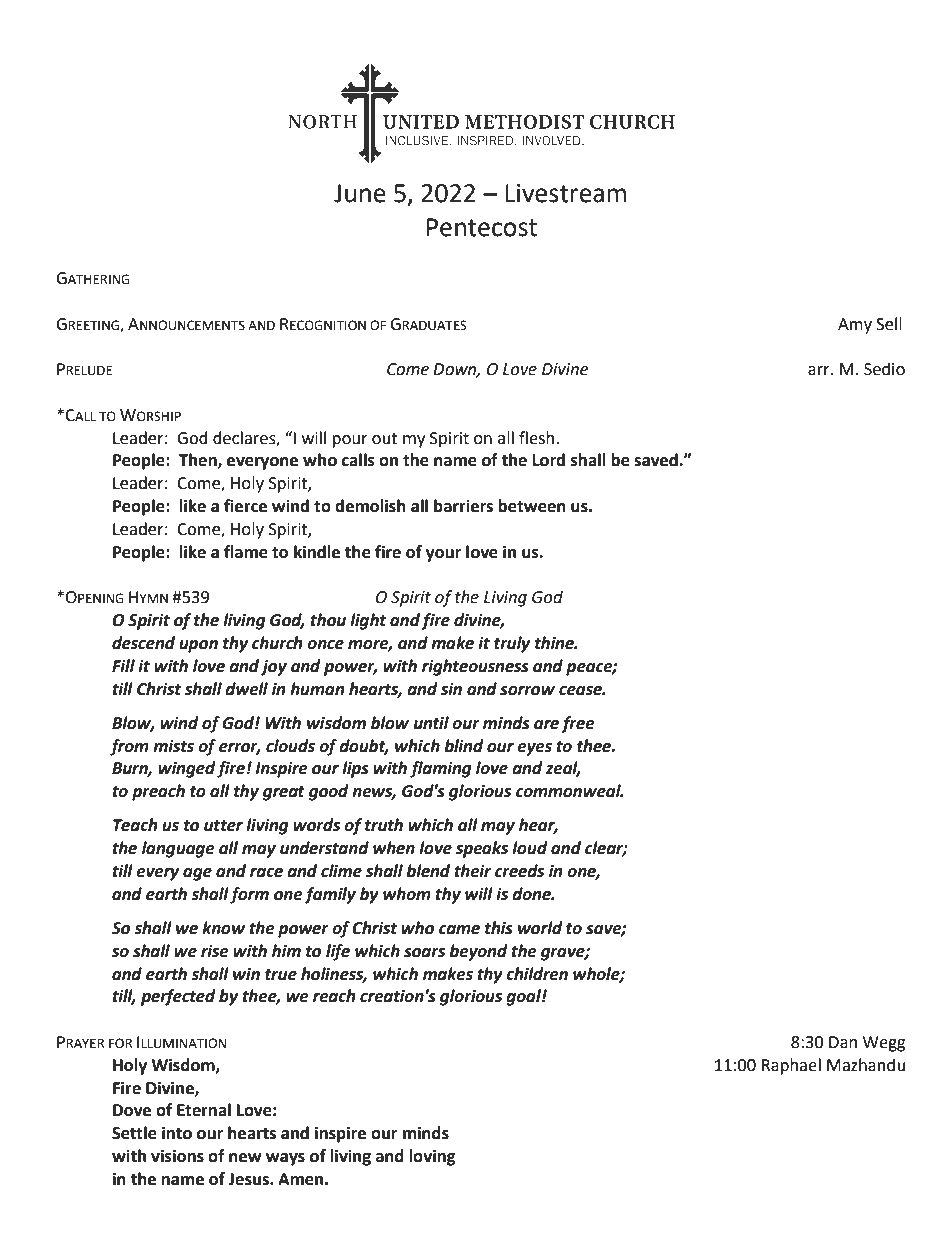 The image size is (952, 1233). I want to click on free, so click(578, 724).
